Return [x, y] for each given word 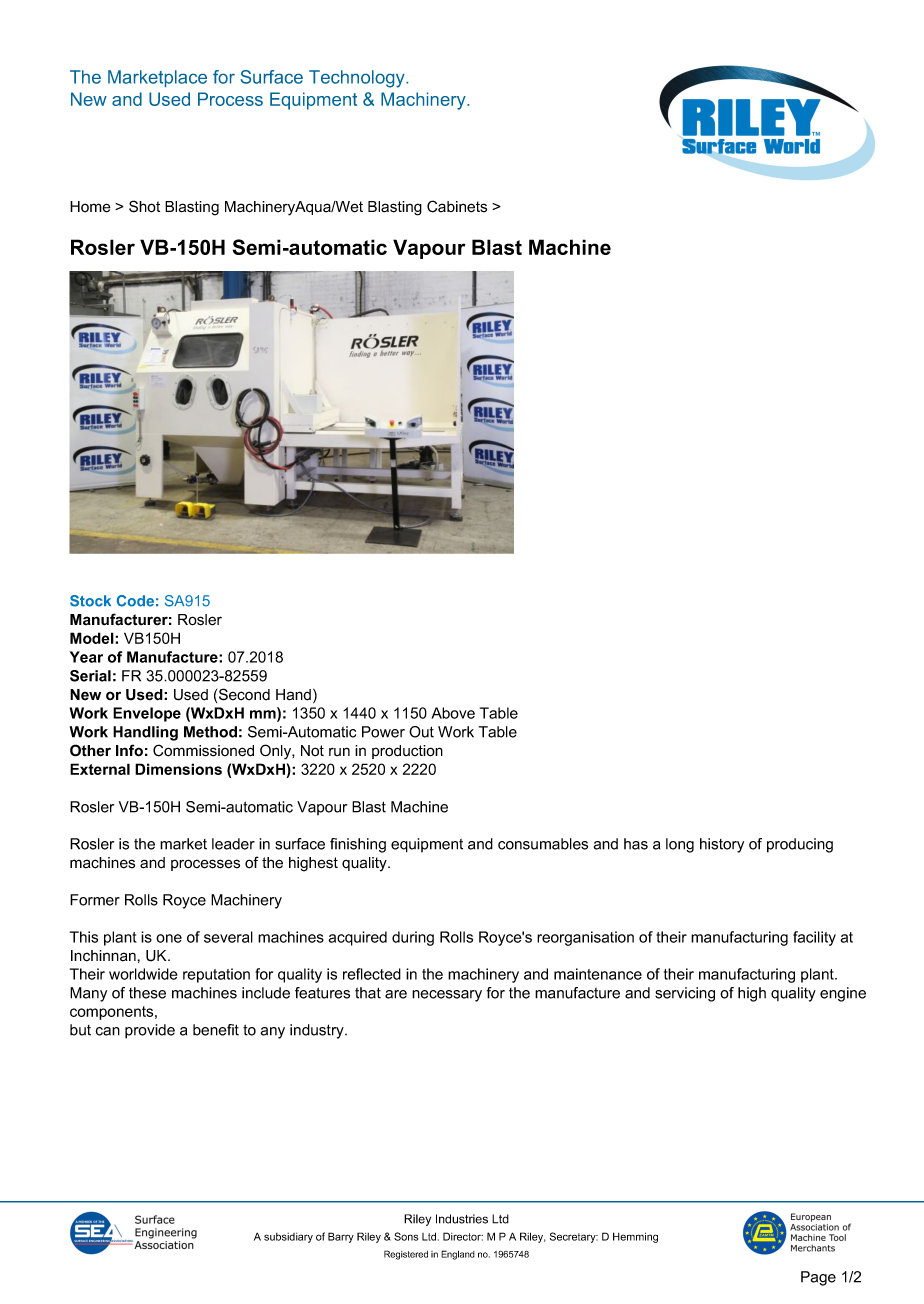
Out [421, 732]
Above [453, 713]
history [722, 845]
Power [383, 732]
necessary [447, 996]
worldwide [143, 974]
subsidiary [288, 1238]
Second [244, 694]
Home [90, 207]
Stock [90, 601]
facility [814, 938]
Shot [144, 206]
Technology [358, 79]
